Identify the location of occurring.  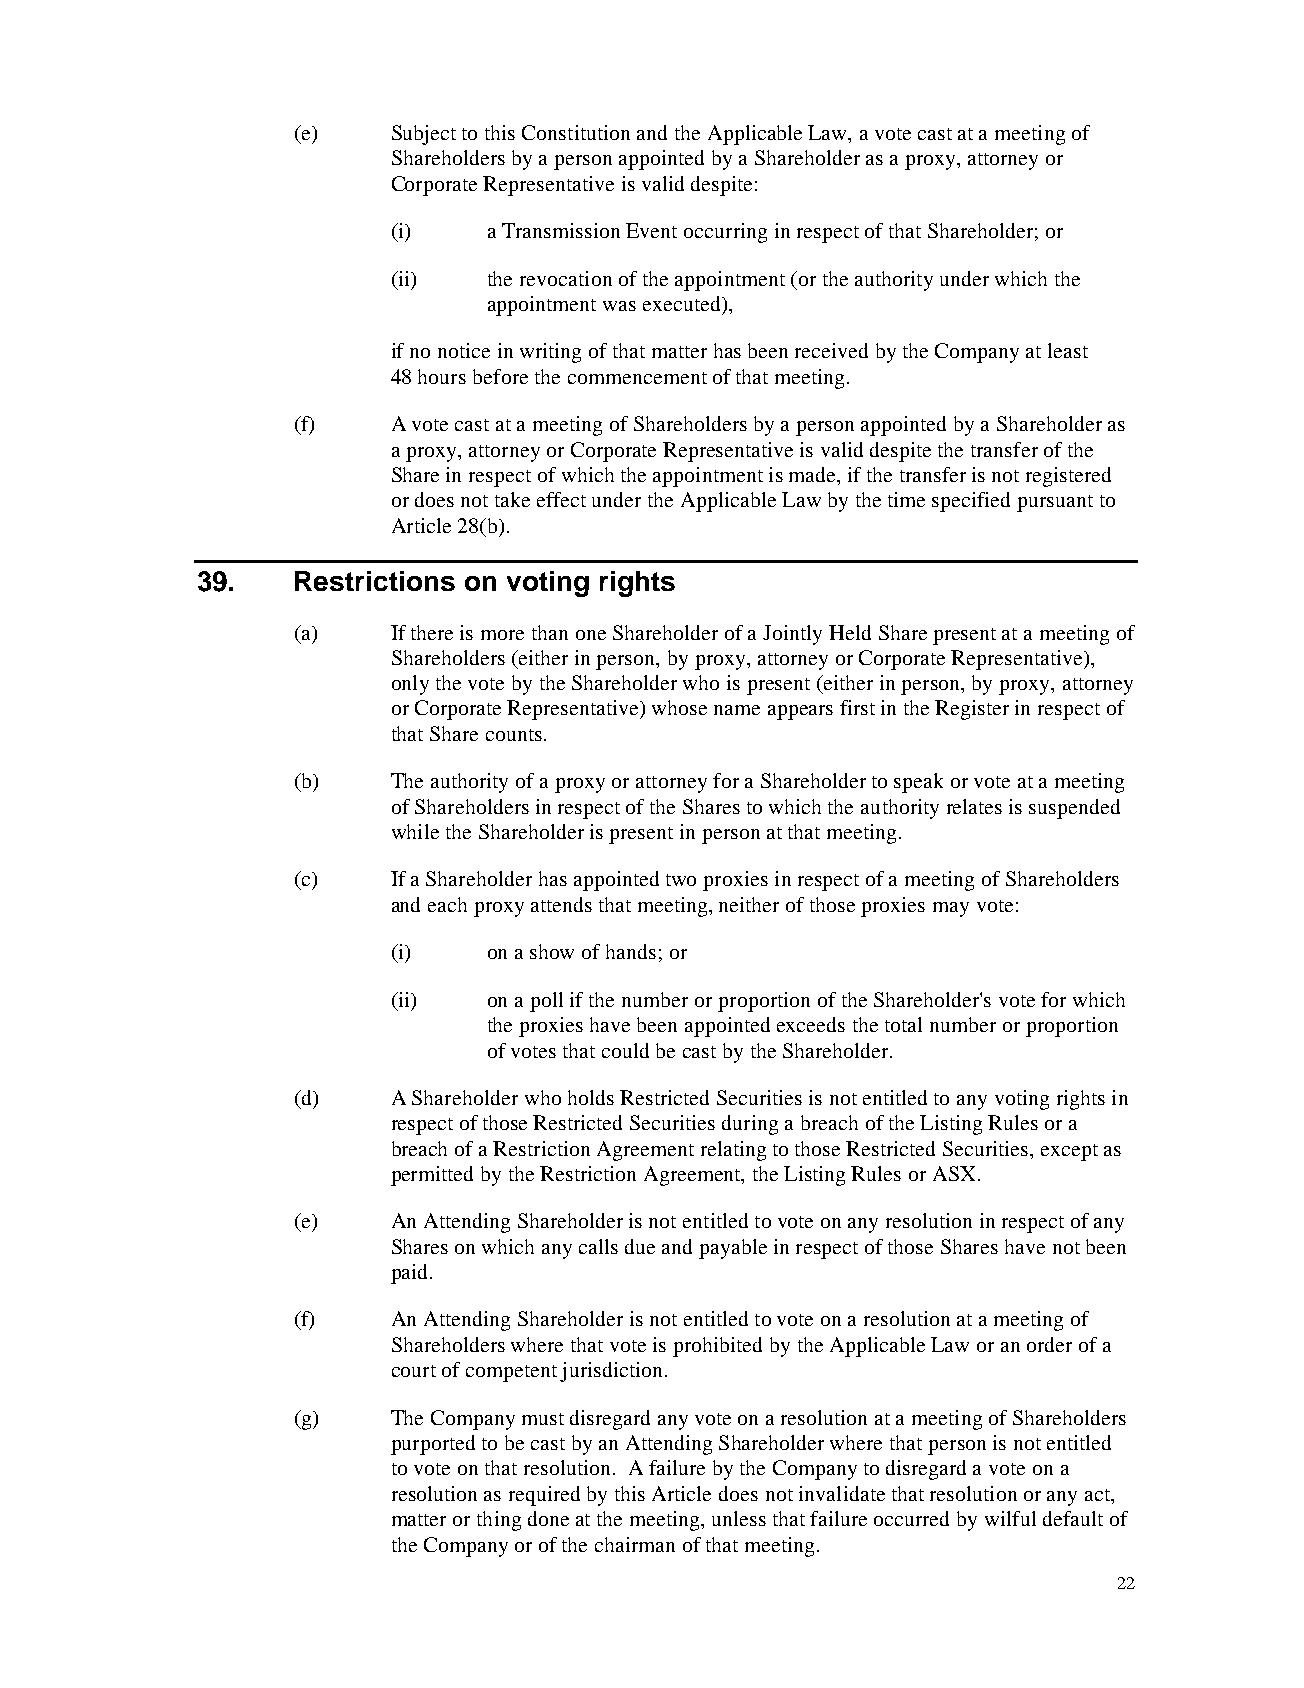
(725, 233).
